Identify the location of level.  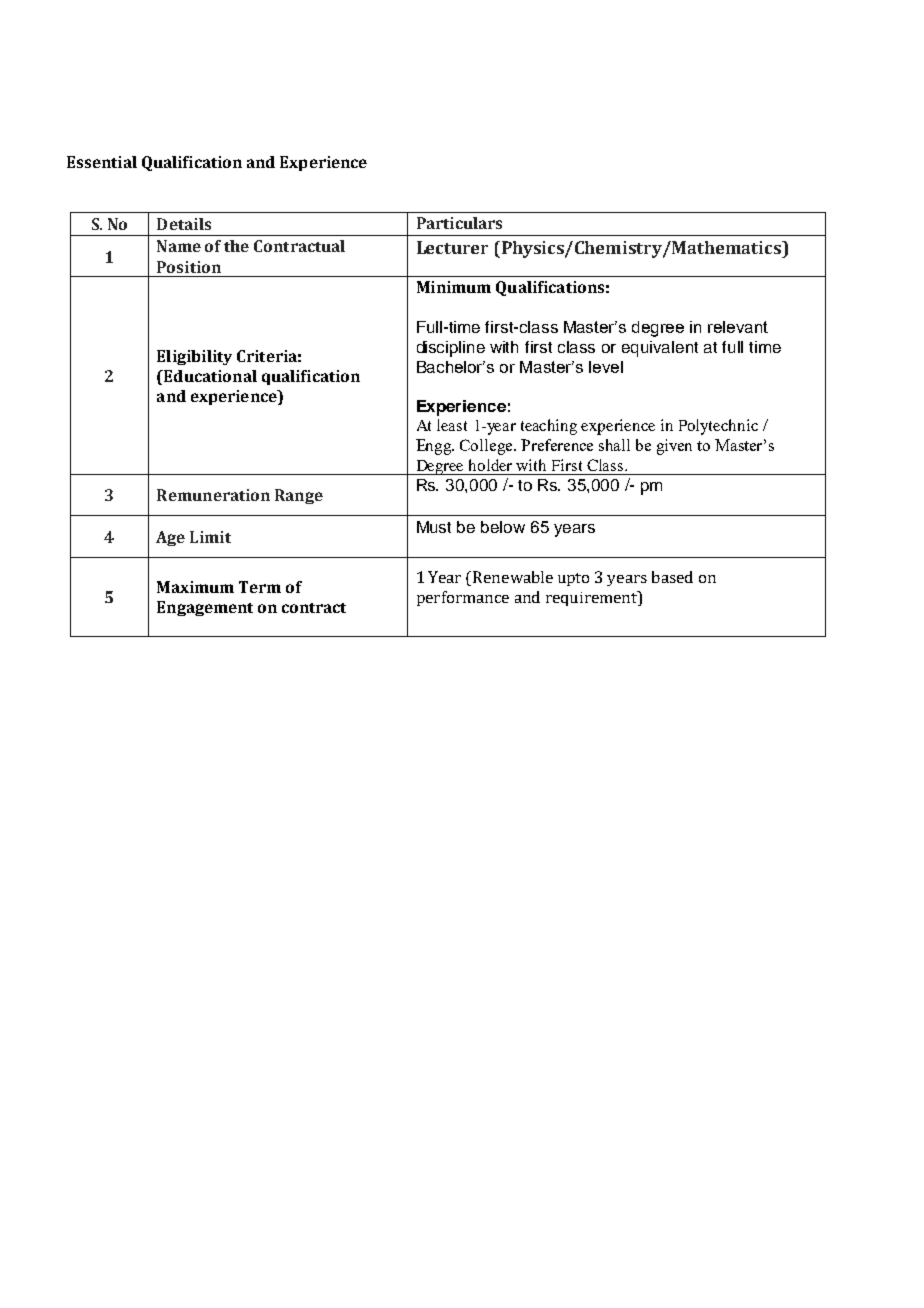
(606, 367).
